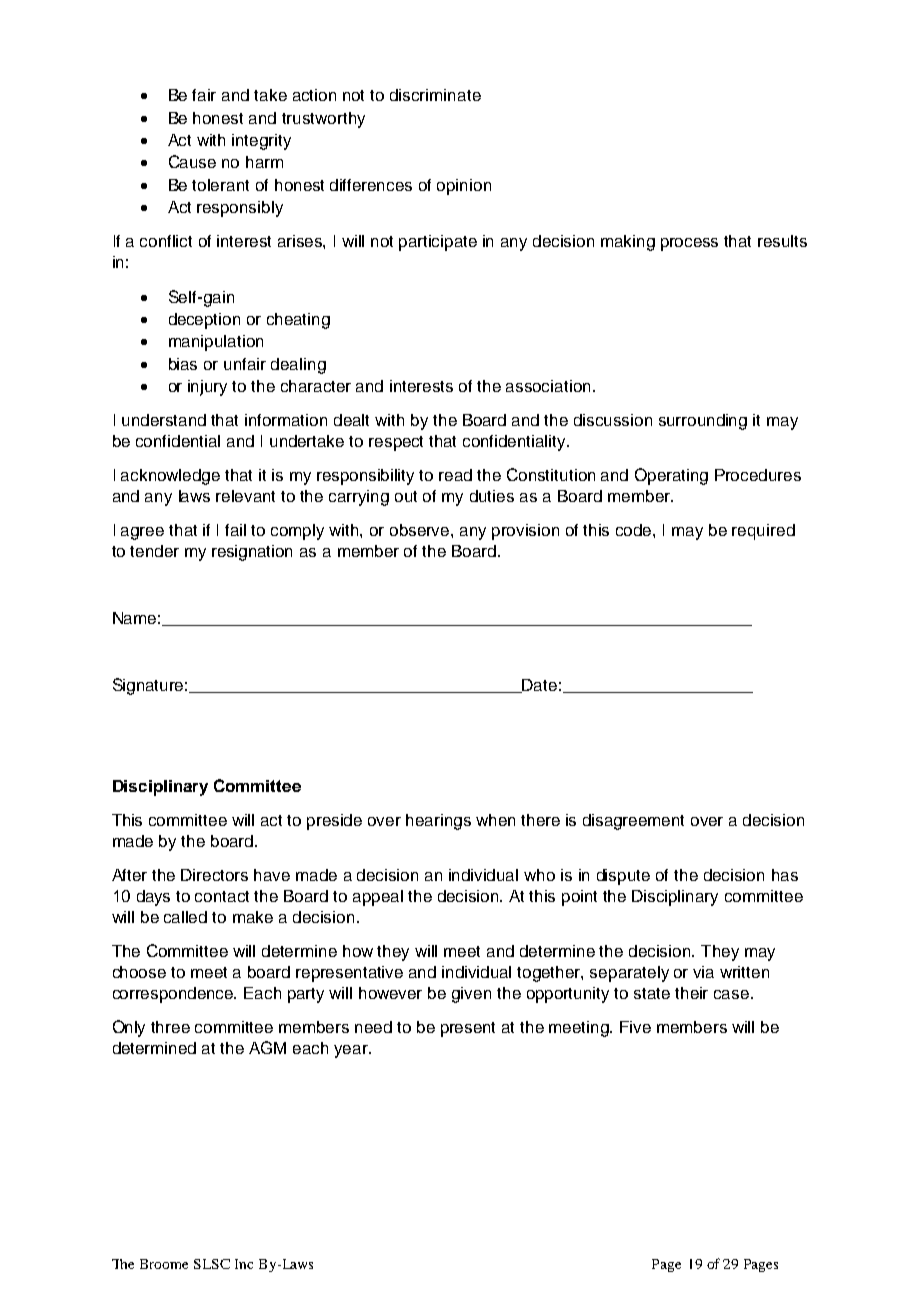 Image resolution: width=924 pixels, height=1308 pixels. I want to click on process, so click(689, 244).
